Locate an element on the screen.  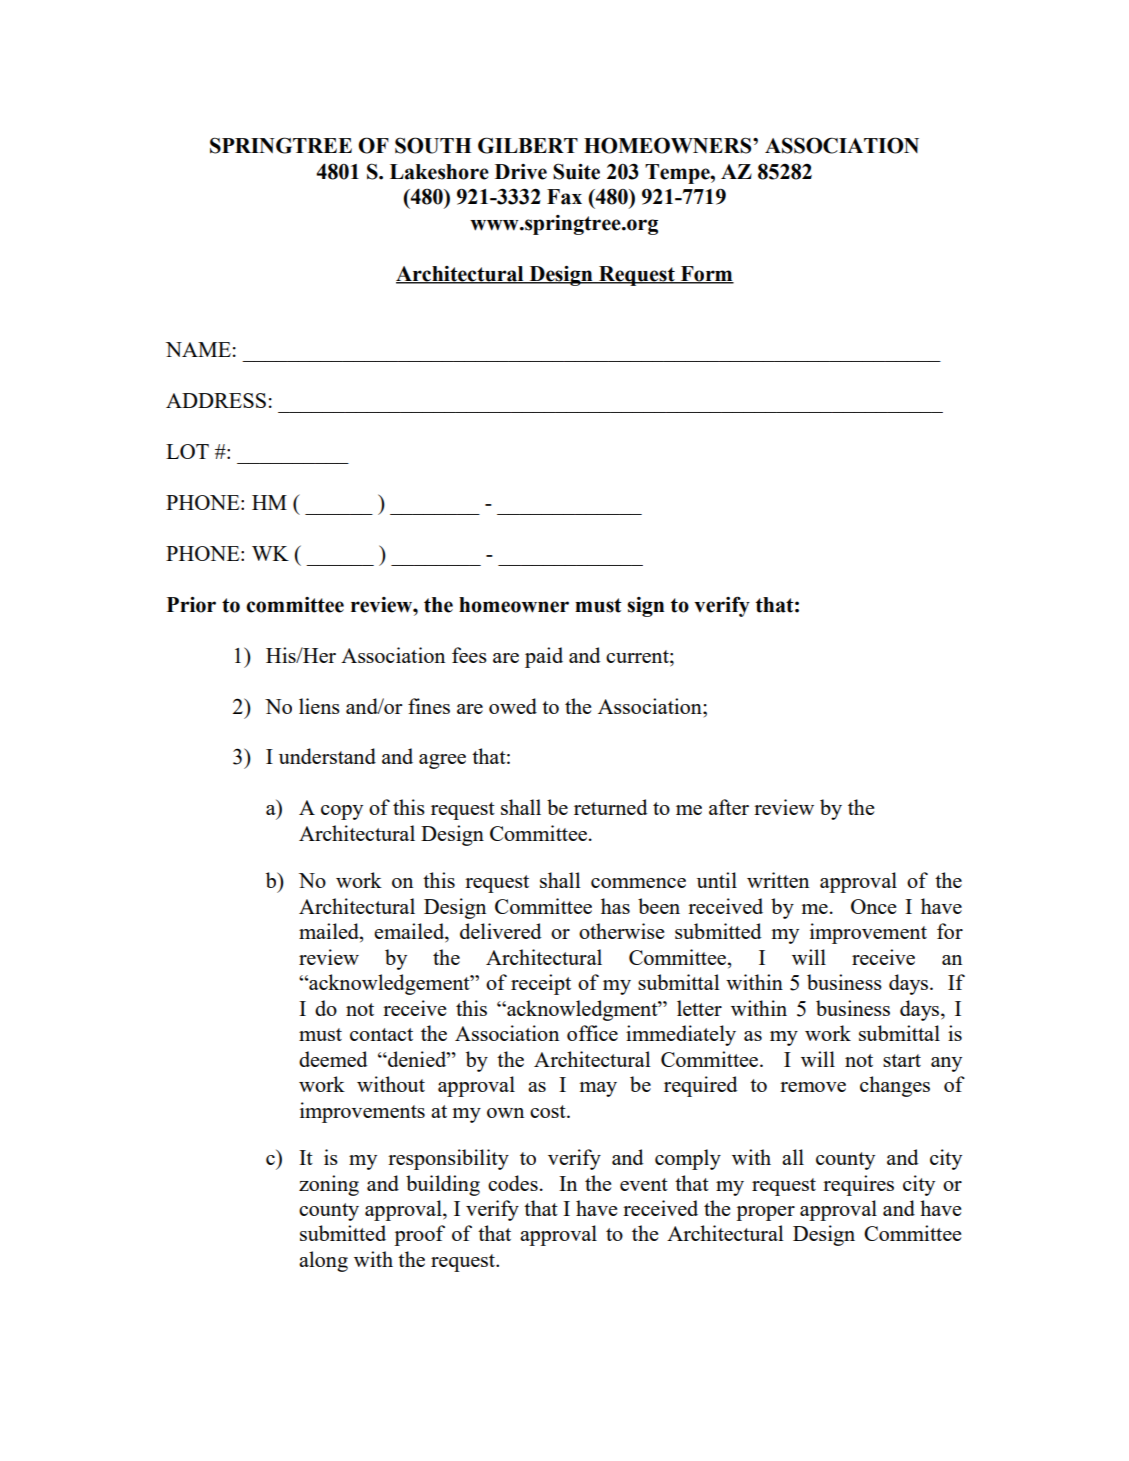
liens is located at coordinates (319, 706).
